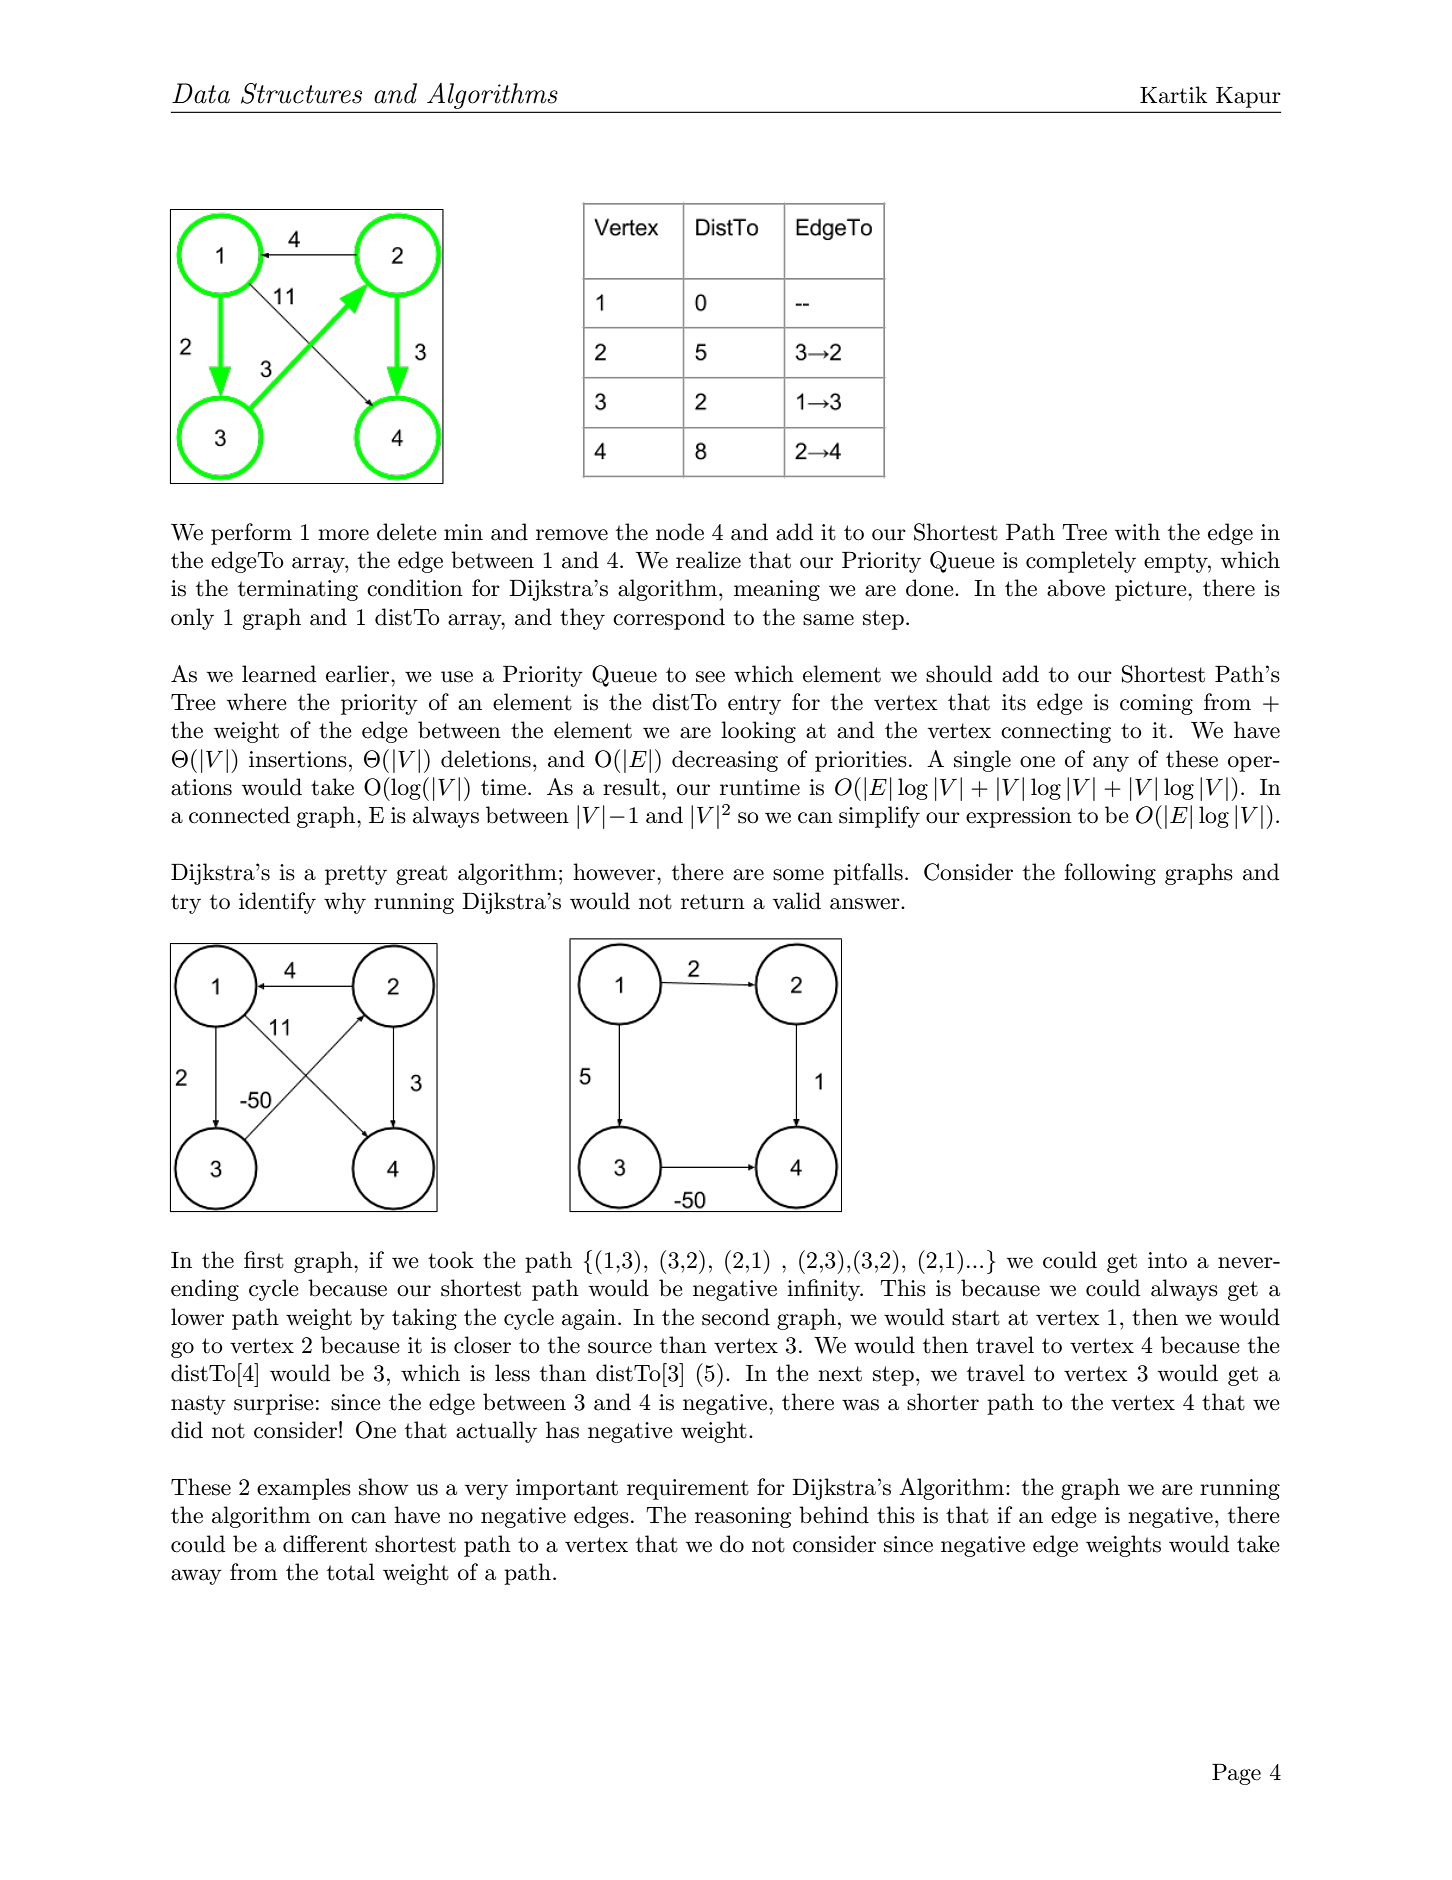  What do you see at coordinates (351, 1572) in the image?
I see `total` at bounding box center [351, 1572].
